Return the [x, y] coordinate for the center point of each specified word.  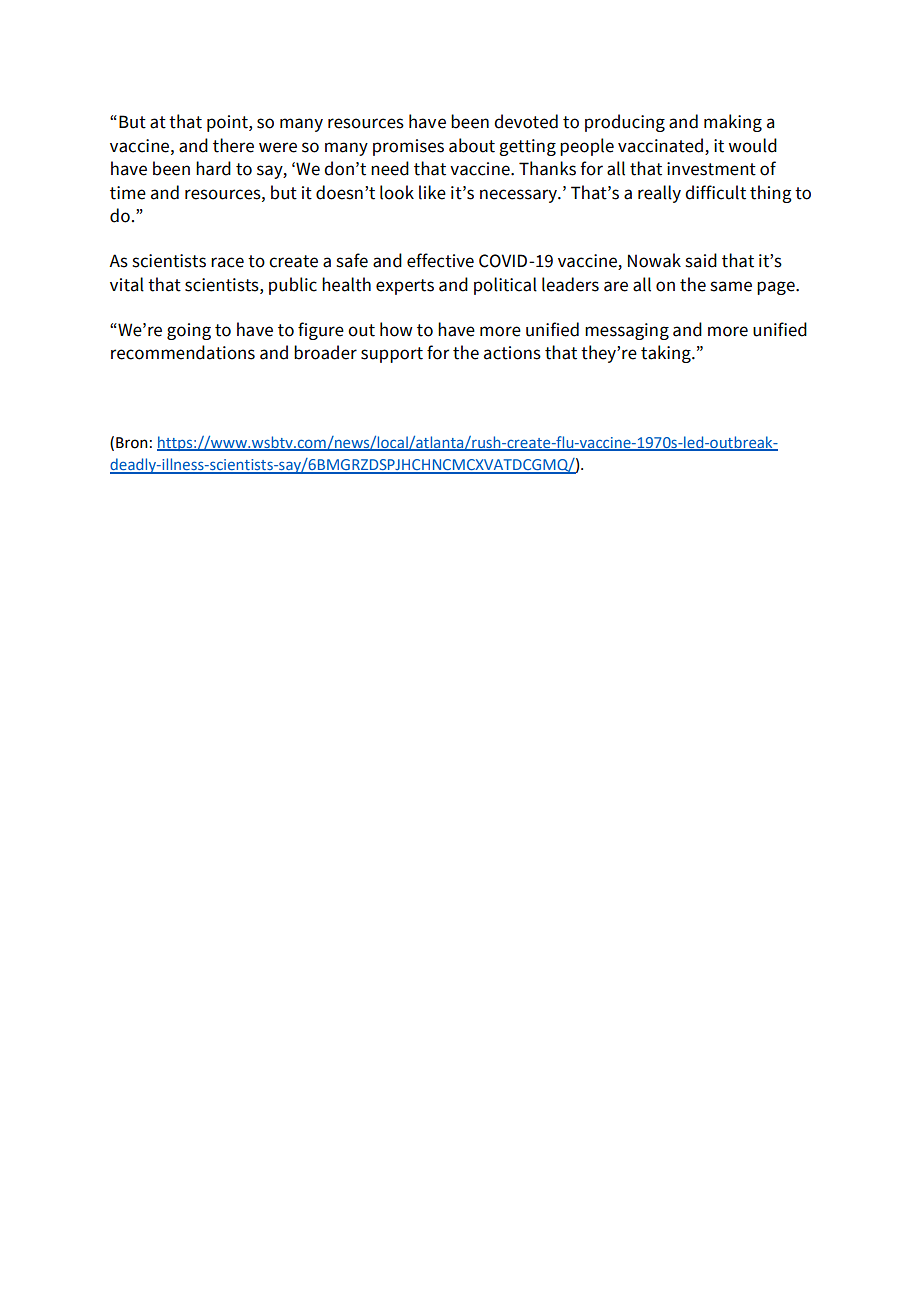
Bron [132, 443]
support [392, 355]
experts [405, 287]
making [733, 123]
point [228, 123]
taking [667, 354]
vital [127, 284]
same [731, 286]
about [472, 145]
